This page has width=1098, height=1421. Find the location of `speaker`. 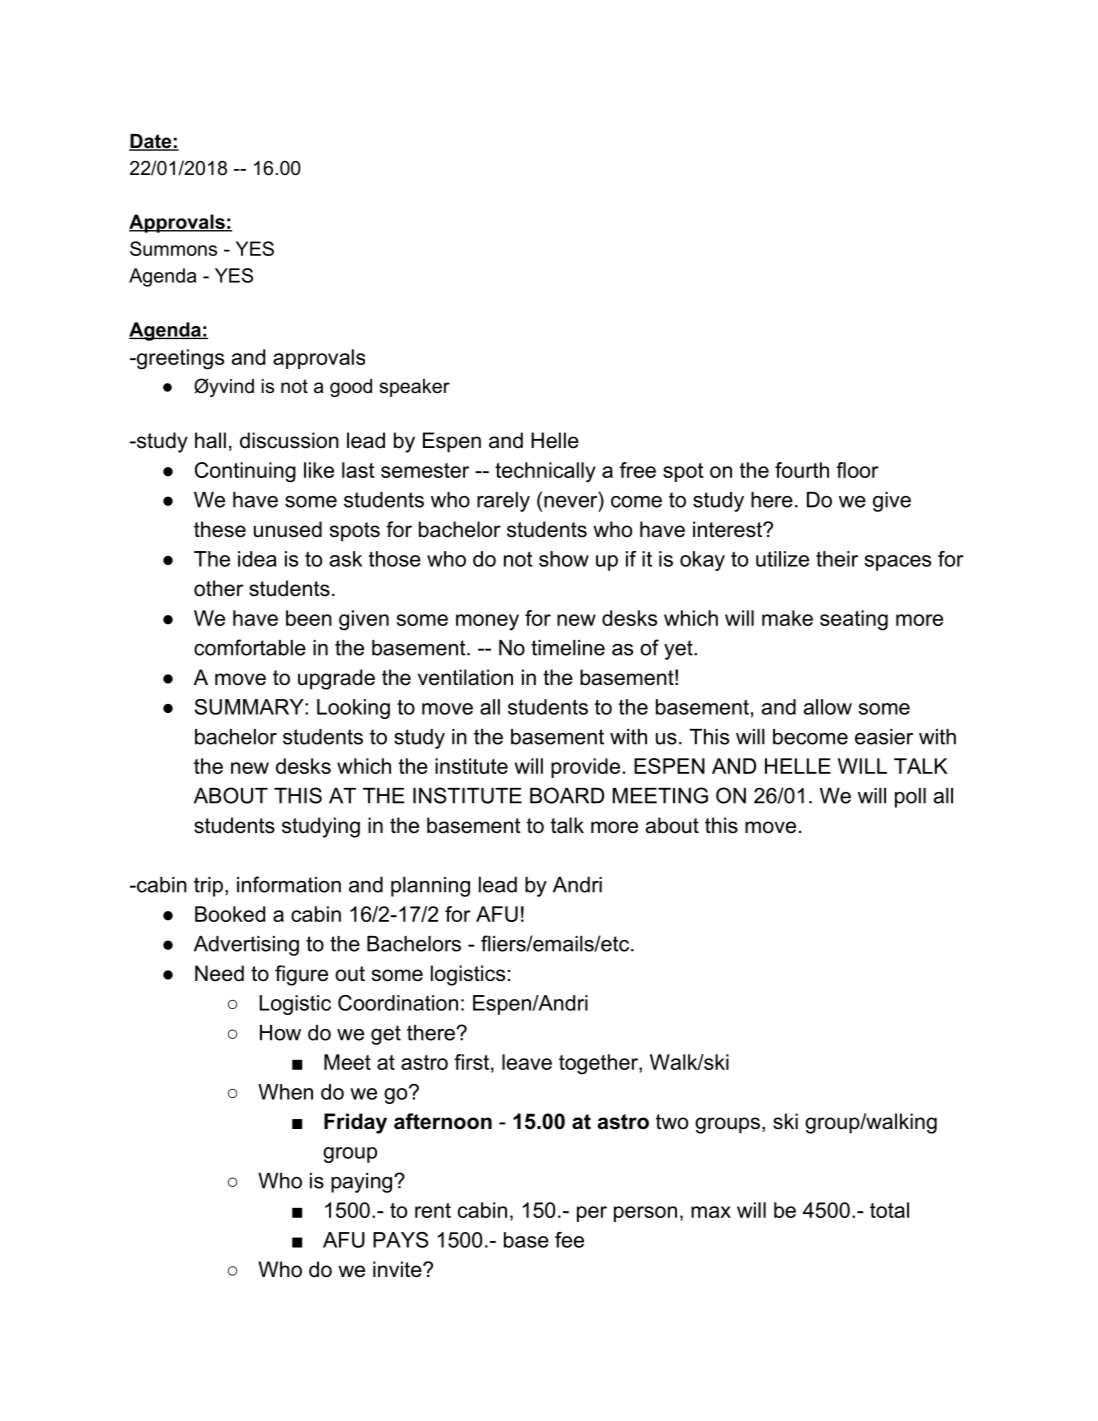

speaker is located at coordinates (414, 388).
